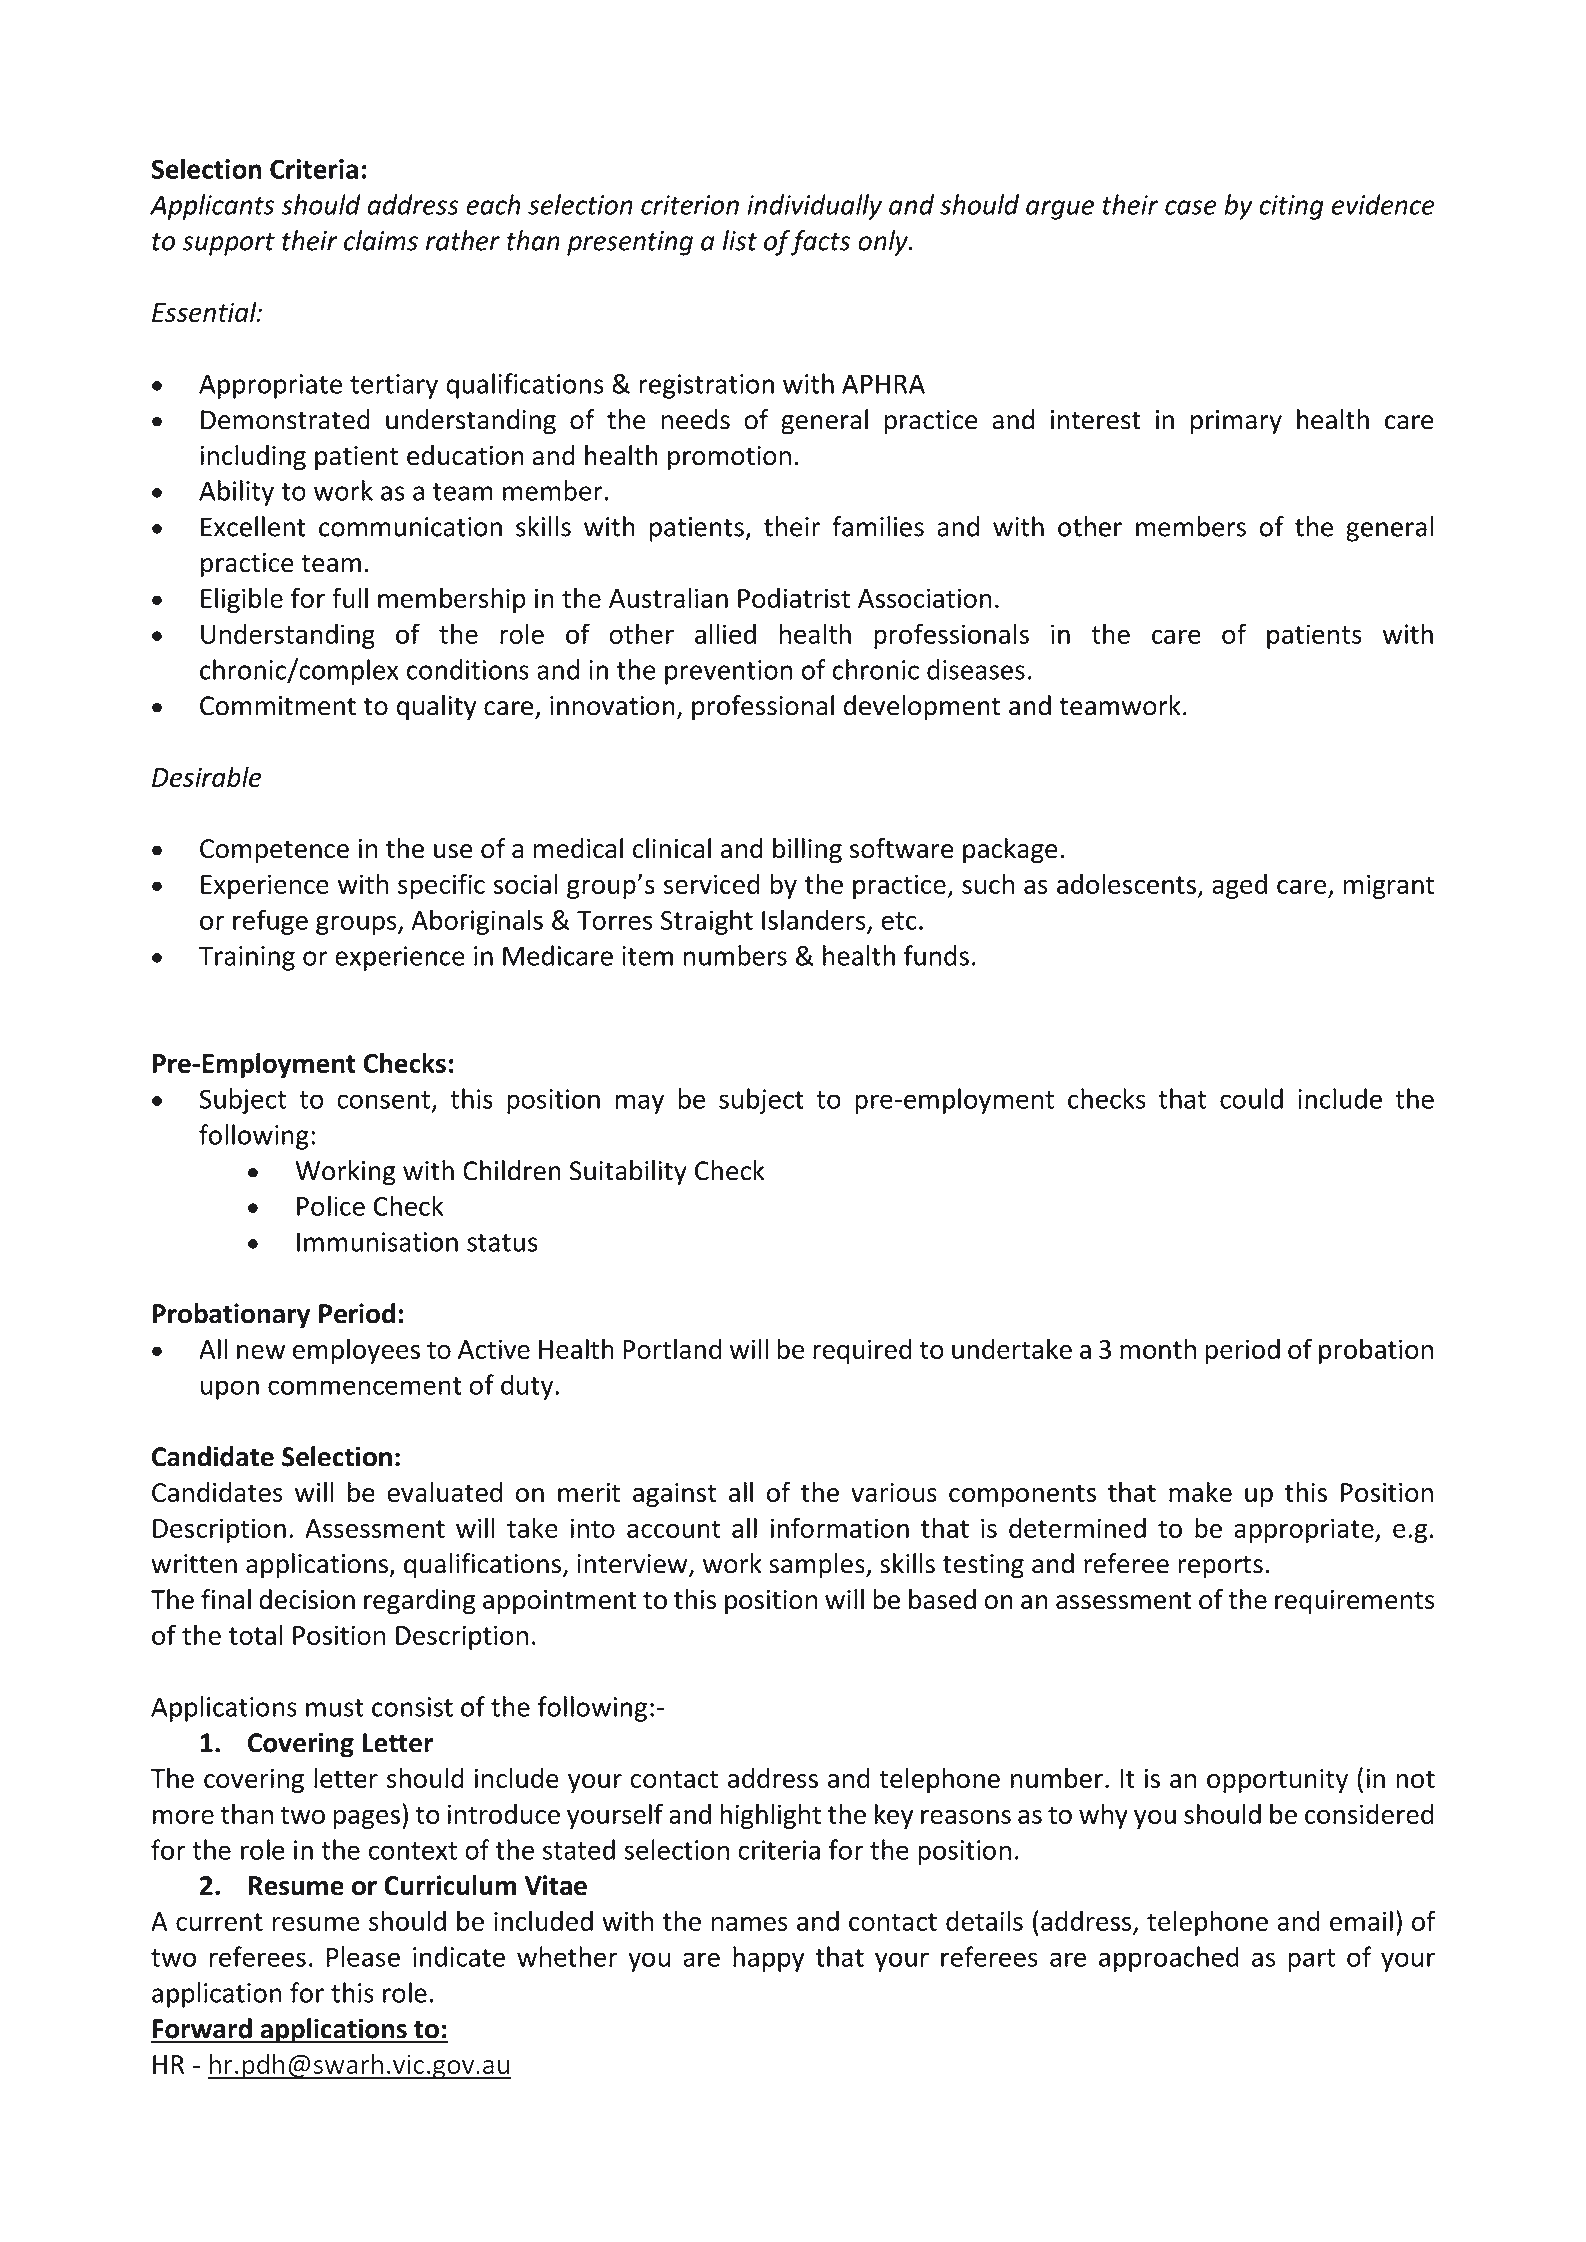  What do you see at coordinates (818, 1566) in the screenshot?
I see `samples` at bounding box center [818, 1566].
